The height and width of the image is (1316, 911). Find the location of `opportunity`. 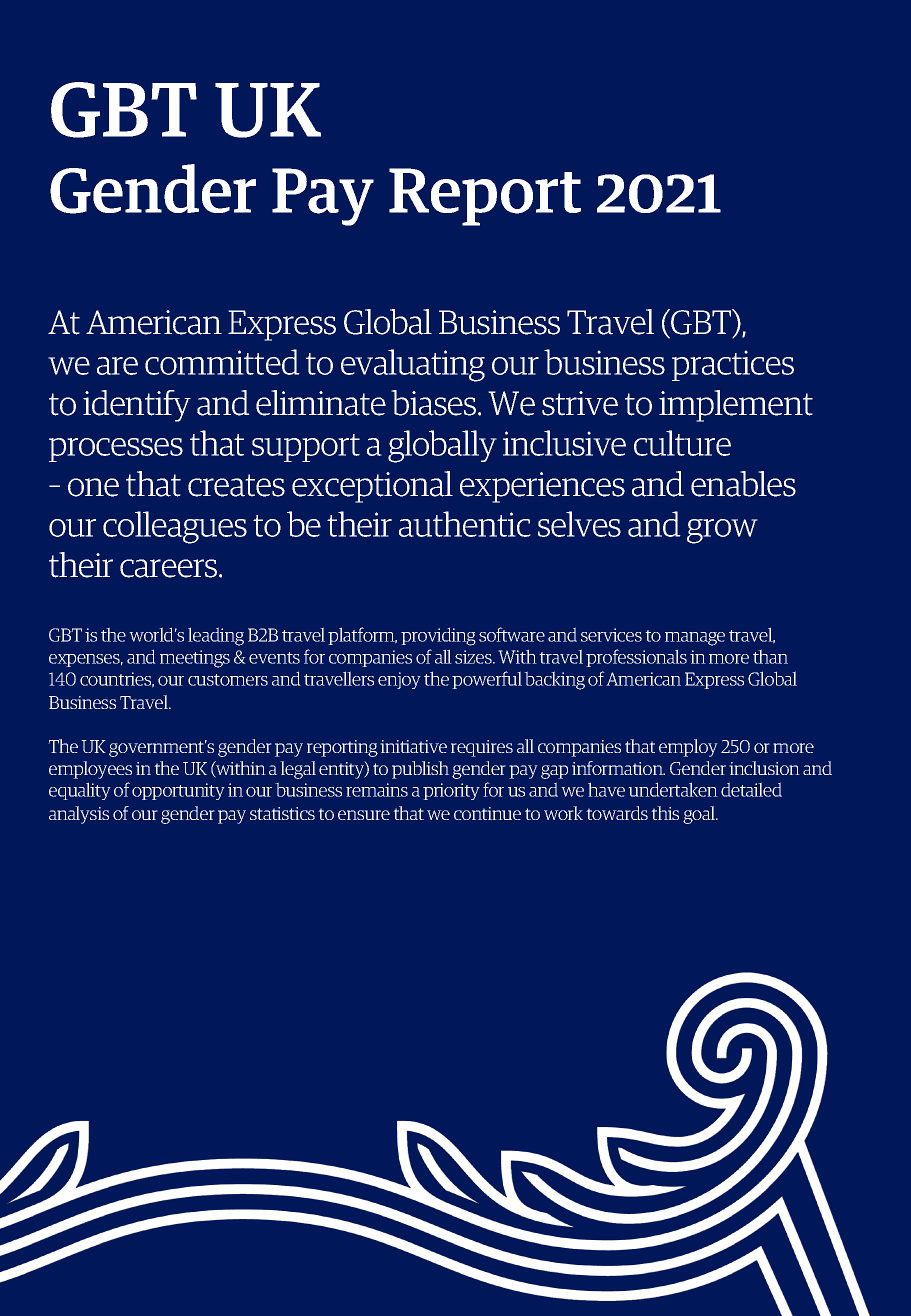

opportunity is located at coordinates (178, 791).
